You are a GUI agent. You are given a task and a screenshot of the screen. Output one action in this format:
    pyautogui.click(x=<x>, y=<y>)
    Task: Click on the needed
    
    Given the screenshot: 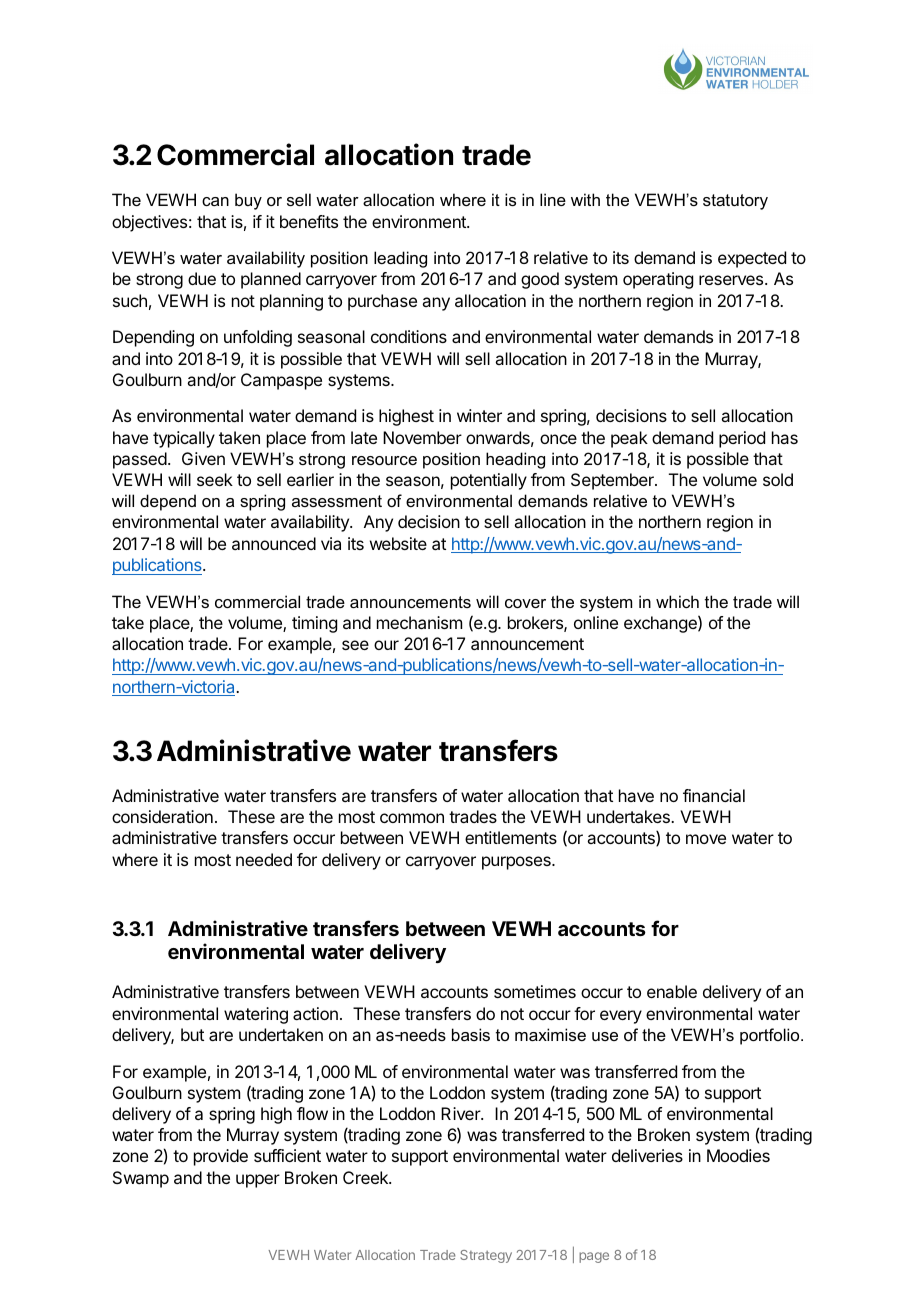 What is the action you would take?
    pyautogui.click(x=264, y=859)
